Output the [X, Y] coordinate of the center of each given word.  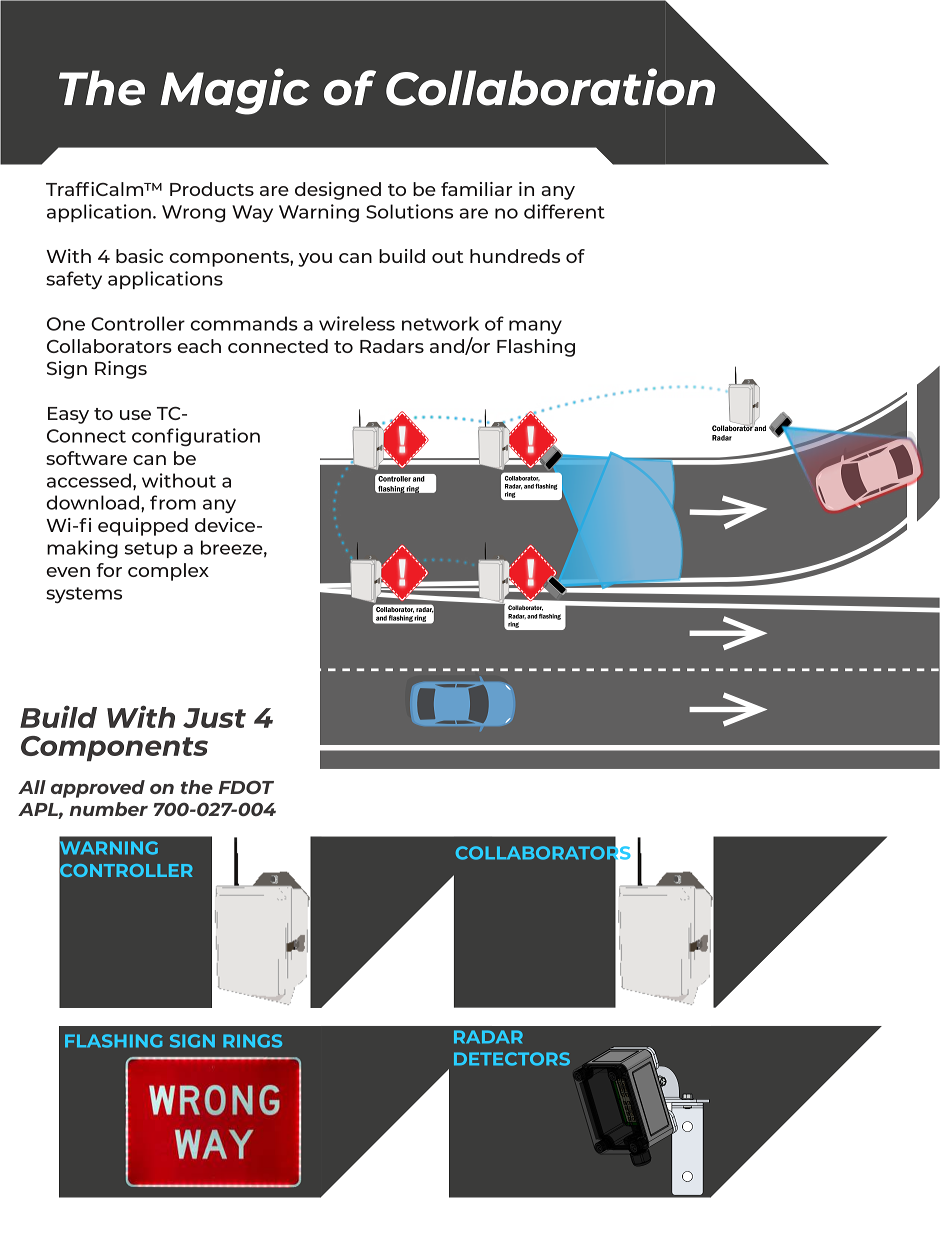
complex [168, 572]
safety [74, 280]
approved [98, 789]
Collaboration [550, 87]
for [109, 570]
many [535, 327]
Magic [235, 91]
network [440, 323]
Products [212, 189]
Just [214, 718]
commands [244, 323]
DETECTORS [512, 1059]
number [109, 809]
